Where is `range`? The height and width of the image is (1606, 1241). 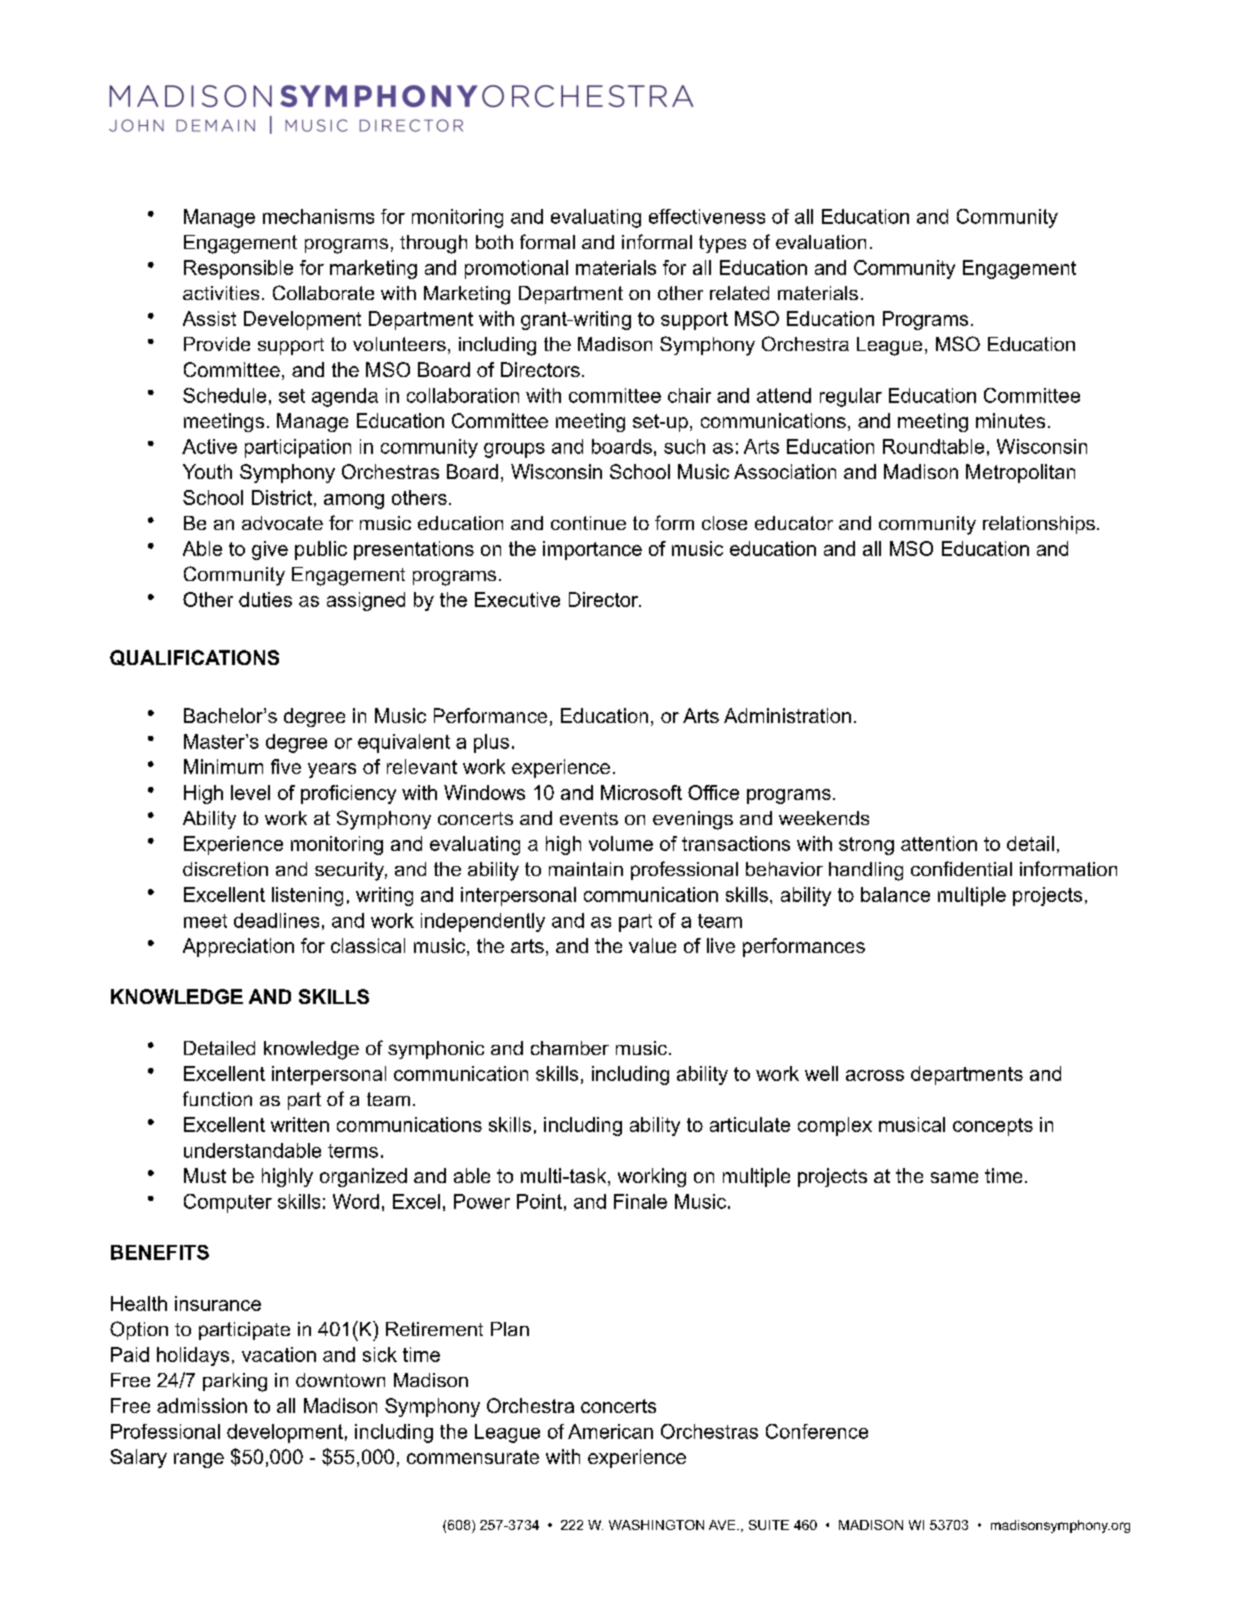 range is located at coordinates (199, 1460).
